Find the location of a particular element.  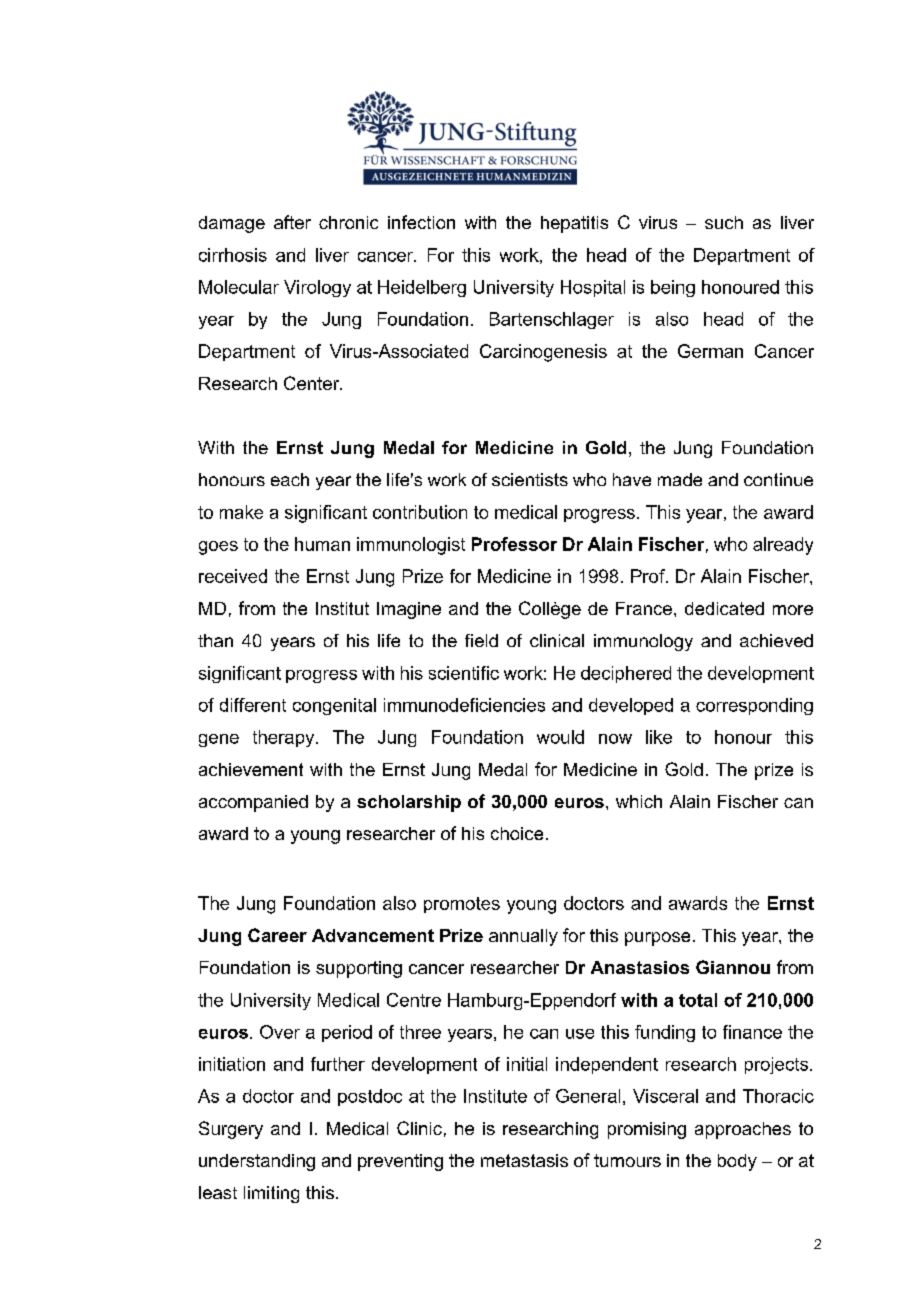

each is located at coordinates (290, 479).
